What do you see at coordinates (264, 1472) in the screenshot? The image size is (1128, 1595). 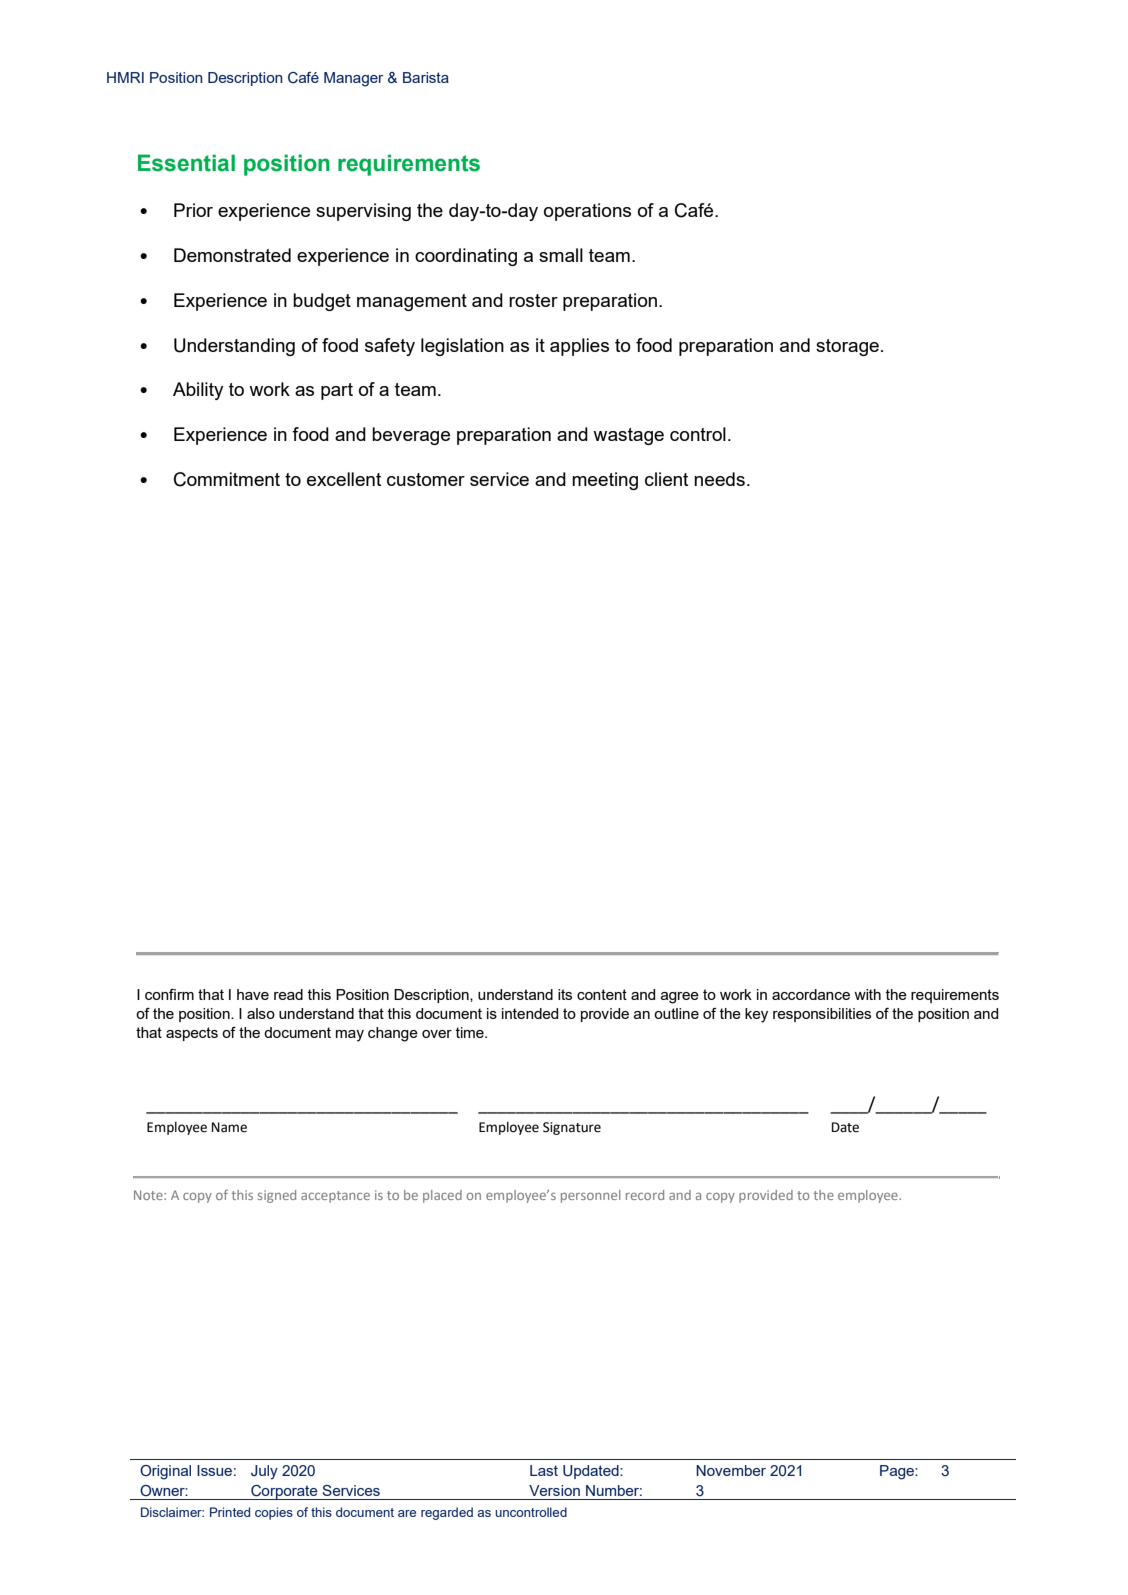 I see `July` at bounding box center [264, 1472].
